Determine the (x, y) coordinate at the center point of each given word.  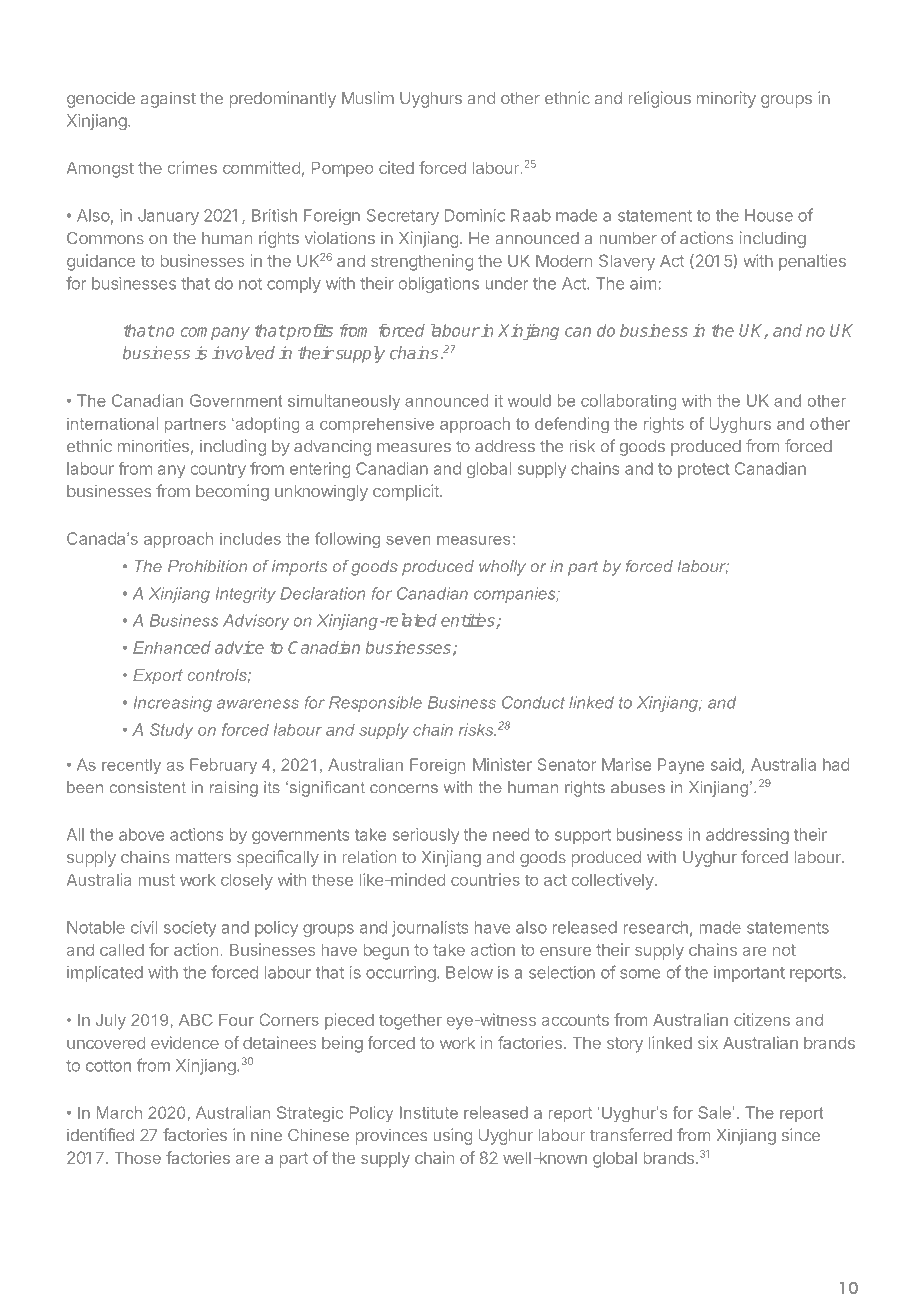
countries (485, 879)
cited (396, 167)
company (215, 333)
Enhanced (172, 647)
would (529, 400)
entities (469, 621)
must (156, 880)
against (168, 99)
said (726, 764)
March (119, 1112)
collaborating (628, 402)
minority (726, 99)
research (655, 927)
